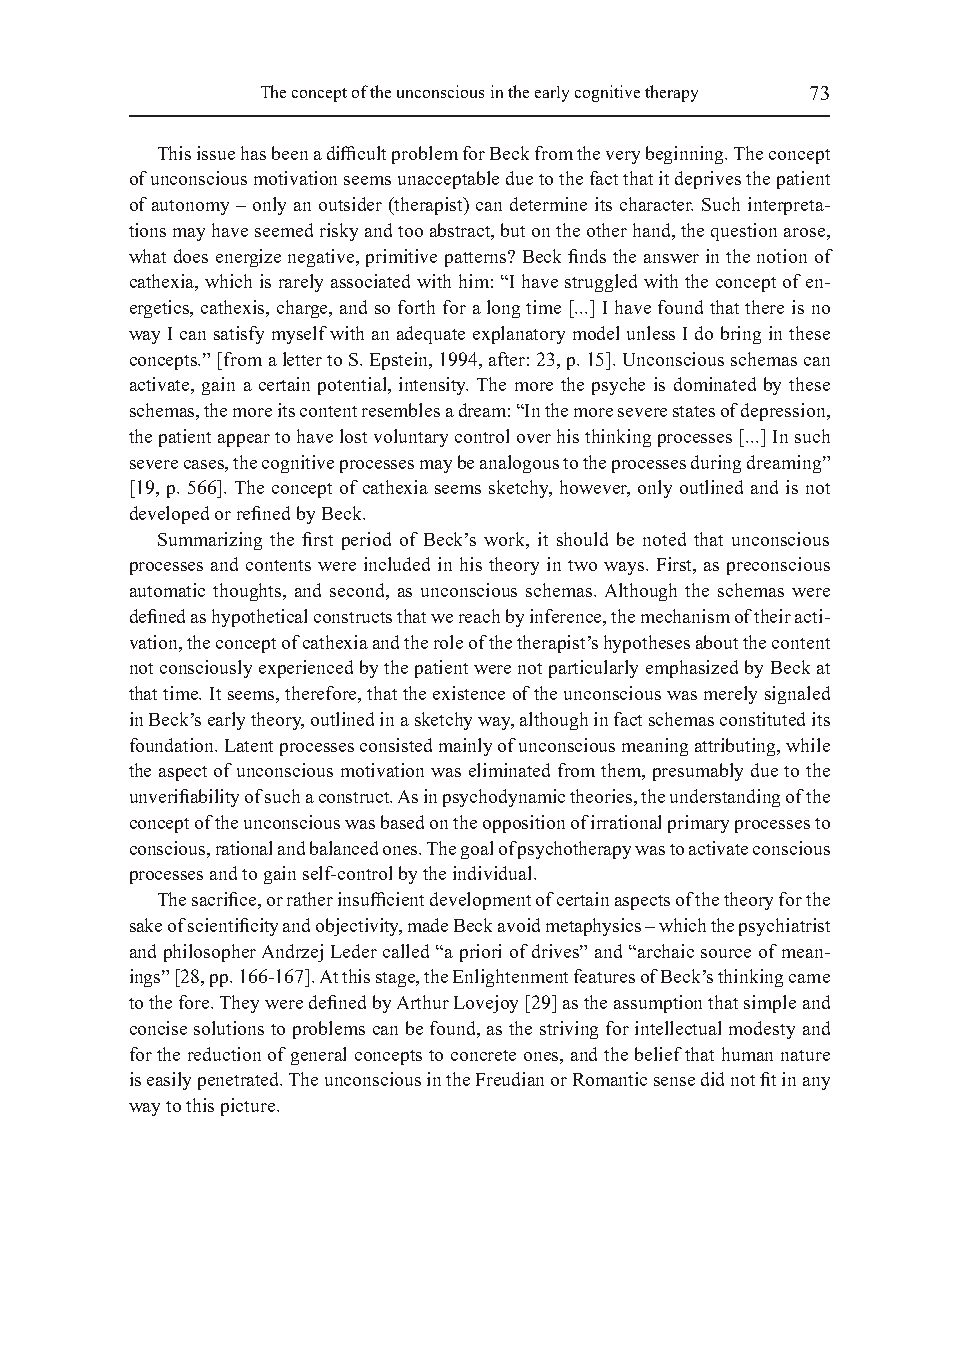 This screenshot has height=1347, width=954. What do you see at coordinates (210, 953) in the screenshot?
I see `philosopher` at bounding box center [210, 953].
